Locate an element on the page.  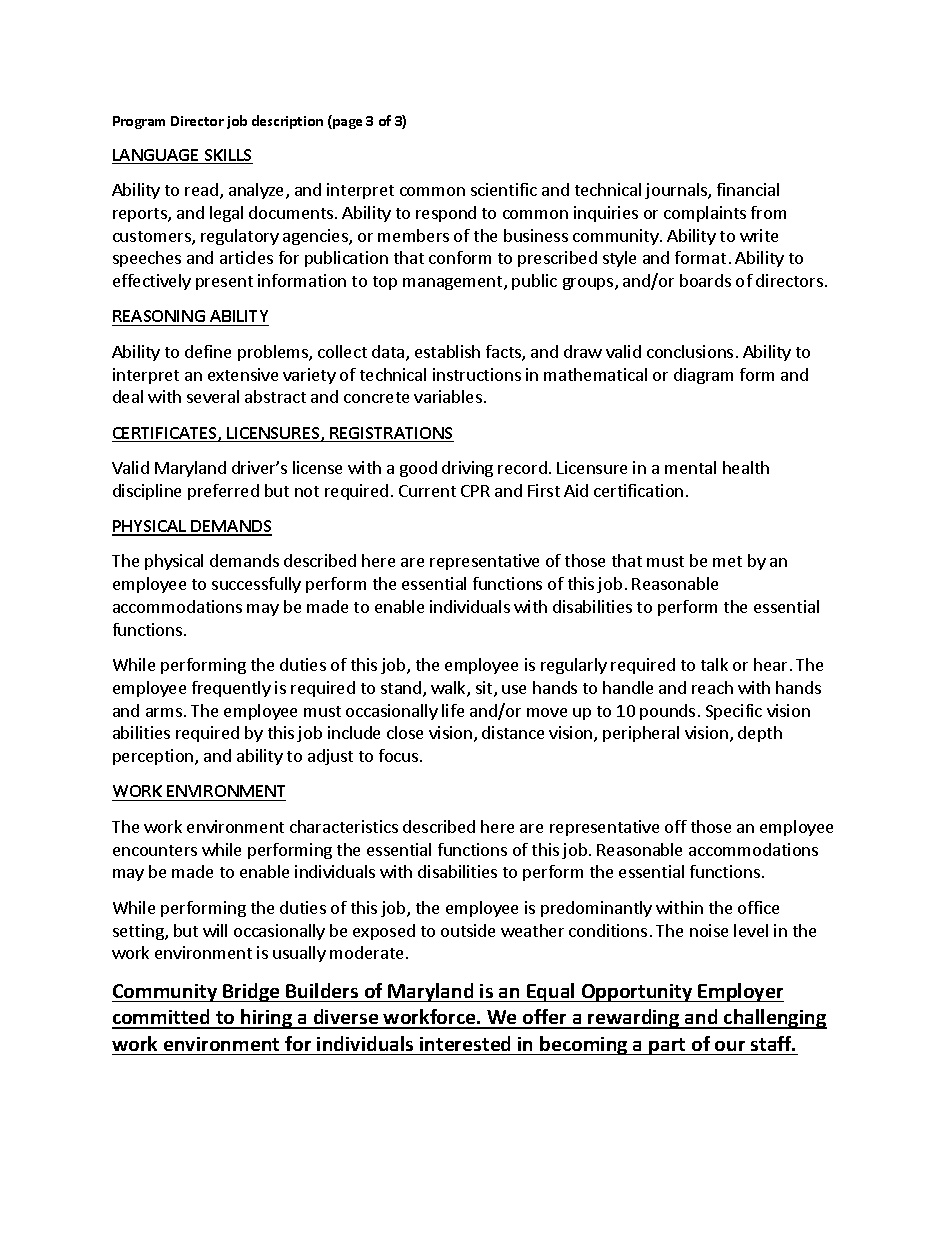
mental is located at coordinates (690, 467).
